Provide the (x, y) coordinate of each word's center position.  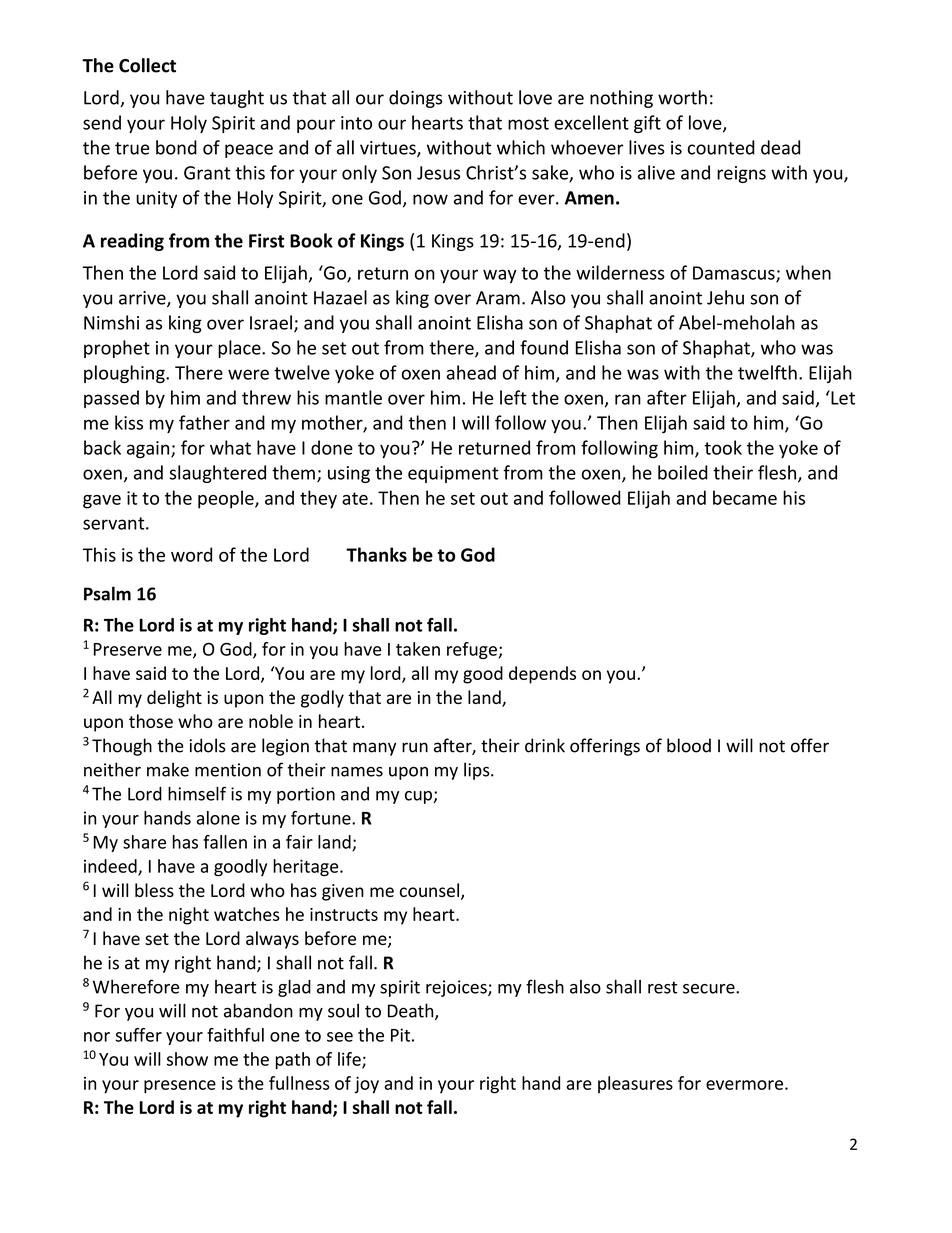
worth (682, 97)
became (745, 497)
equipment (453, 474)
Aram (498, 298)
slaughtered (217, 474)
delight (174, 699)
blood (689, 745)
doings (415, 99)
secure (710, 989)
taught (237, 99)
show (187, 1059)
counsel (429, 890)
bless (154, 890)
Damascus (735, 274)
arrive (143, 299)
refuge (472, 650)
